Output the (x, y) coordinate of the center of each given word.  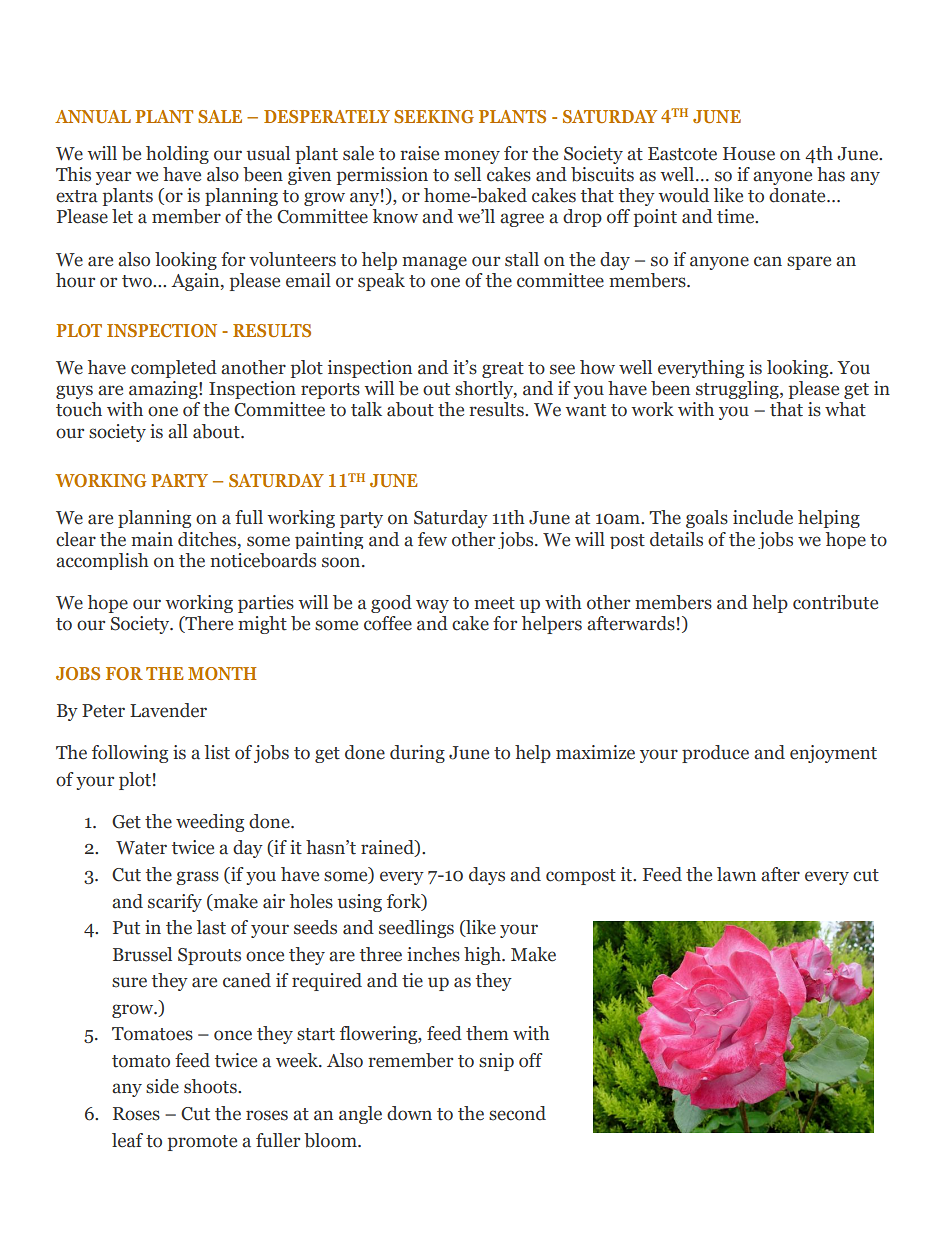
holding (177, 155)
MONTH (222, 673)
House (749, 154)
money (472, 157)
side (162, 1086)
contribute (835, 602)
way (432, 606)
